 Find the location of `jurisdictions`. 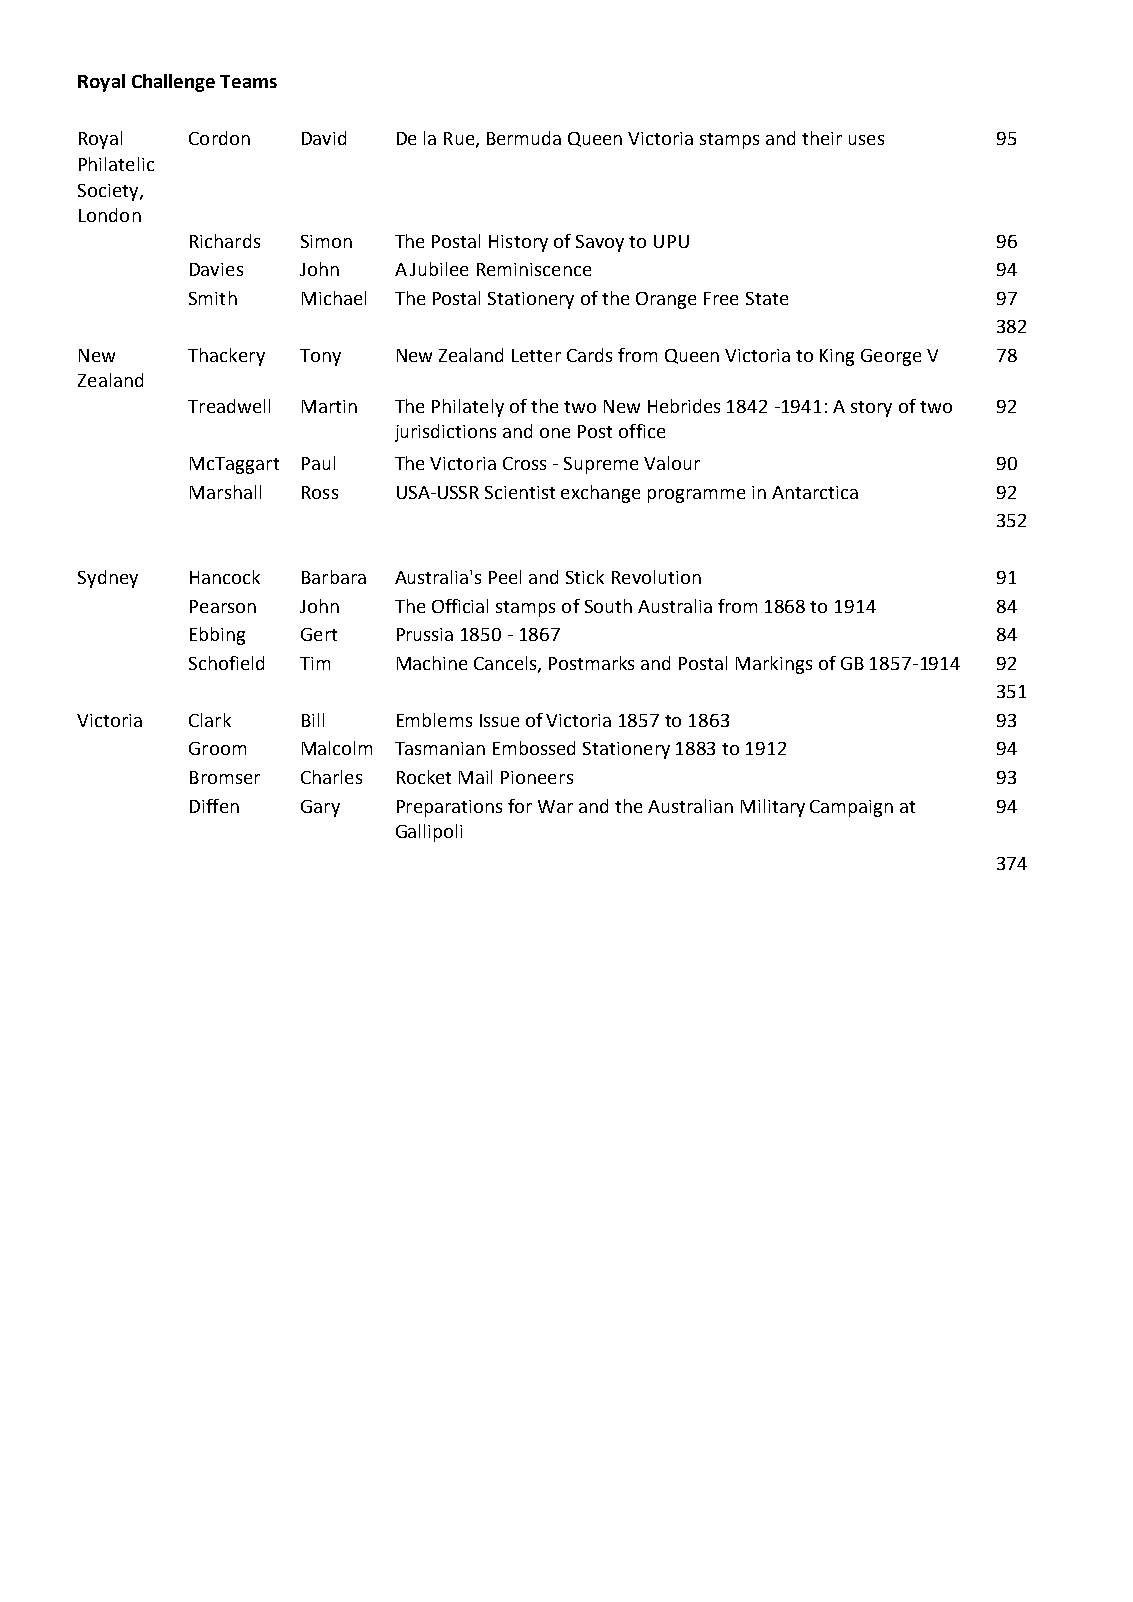

jurisdictions is located at coordinates (445, 433).
